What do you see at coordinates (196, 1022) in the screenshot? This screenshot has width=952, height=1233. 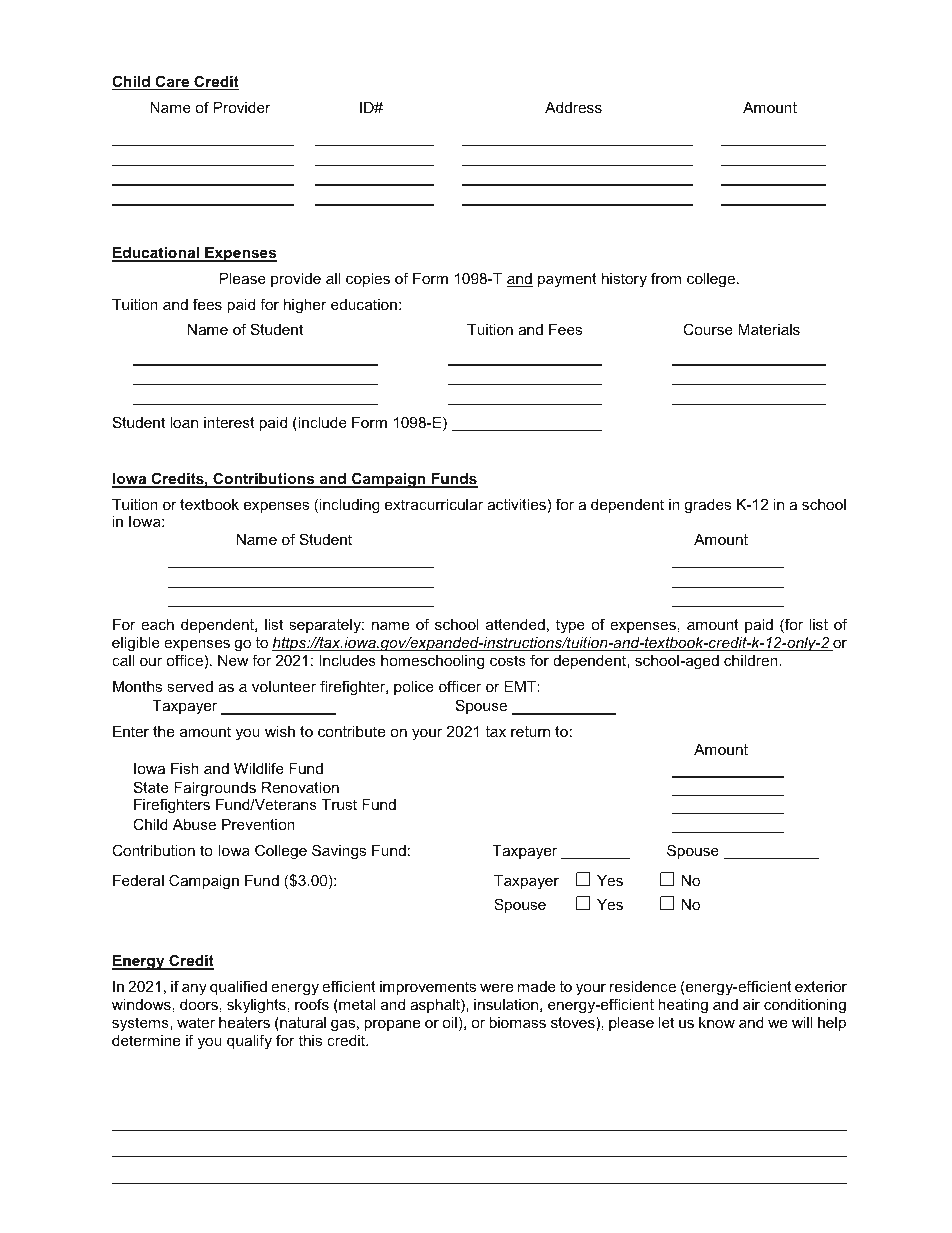 I see `water` at bounding box center [196, 1022].
